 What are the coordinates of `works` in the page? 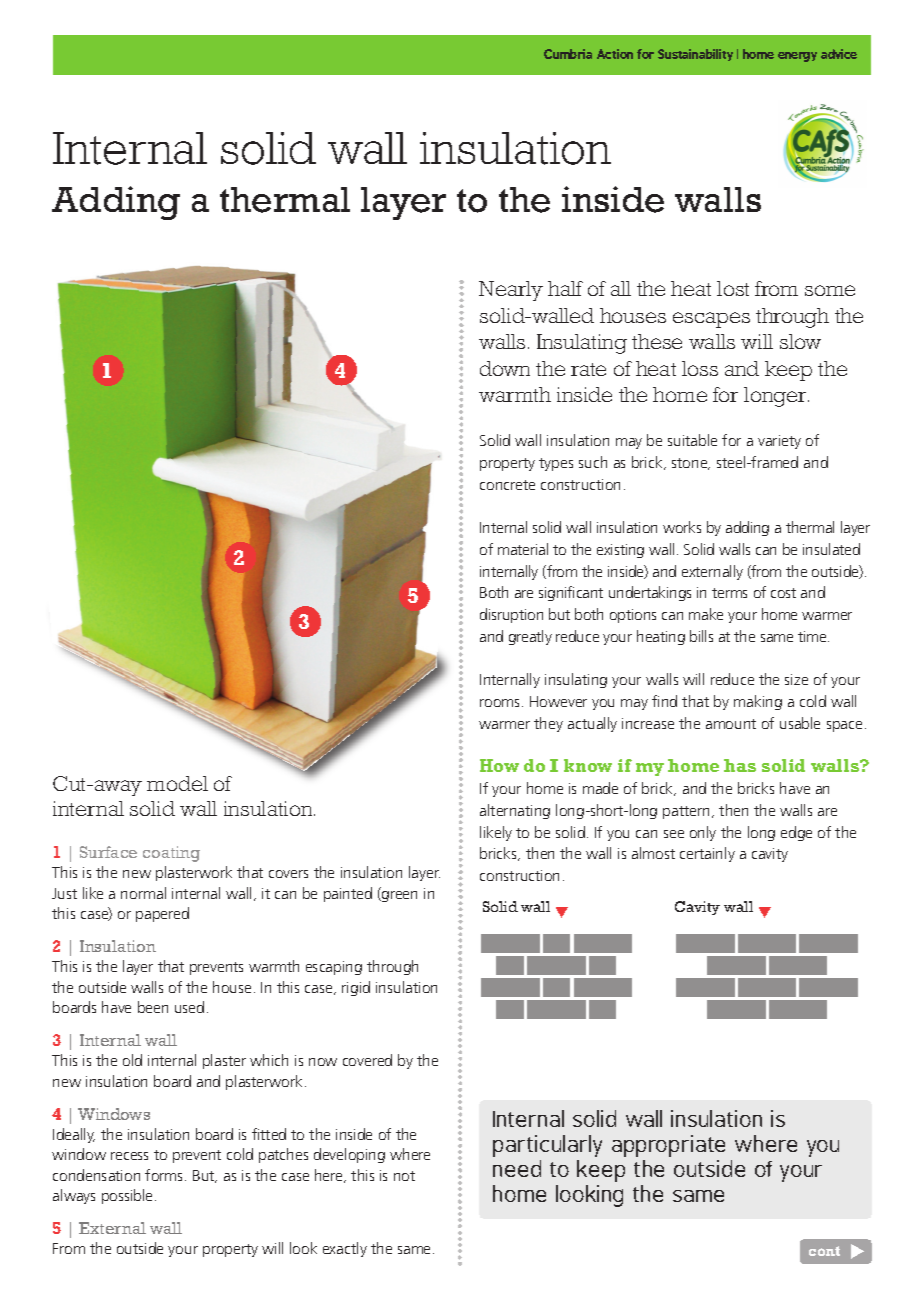 It's located at (682, 527).
